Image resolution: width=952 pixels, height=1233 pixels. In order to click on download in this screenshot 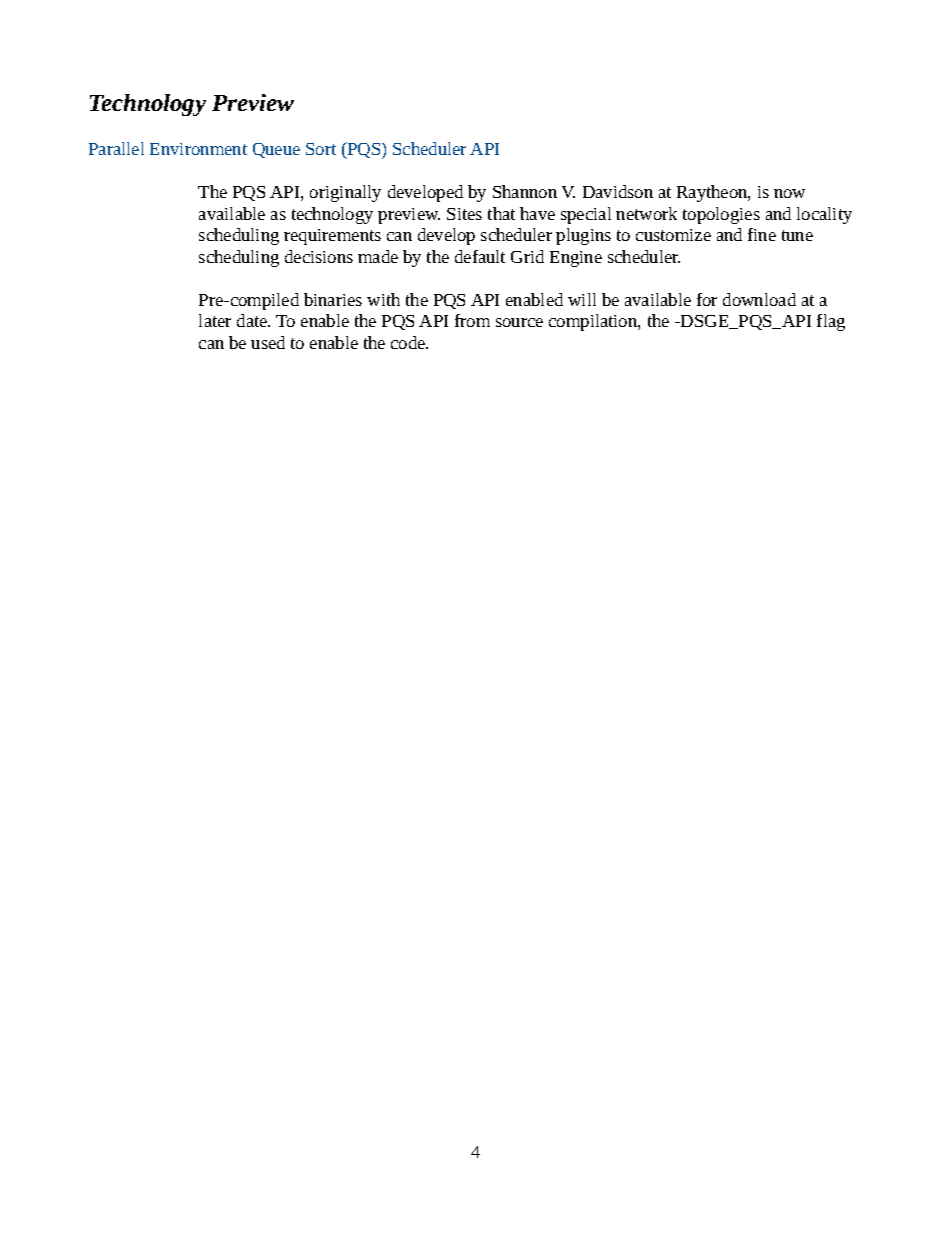, I will do `click(759, 299)`.
